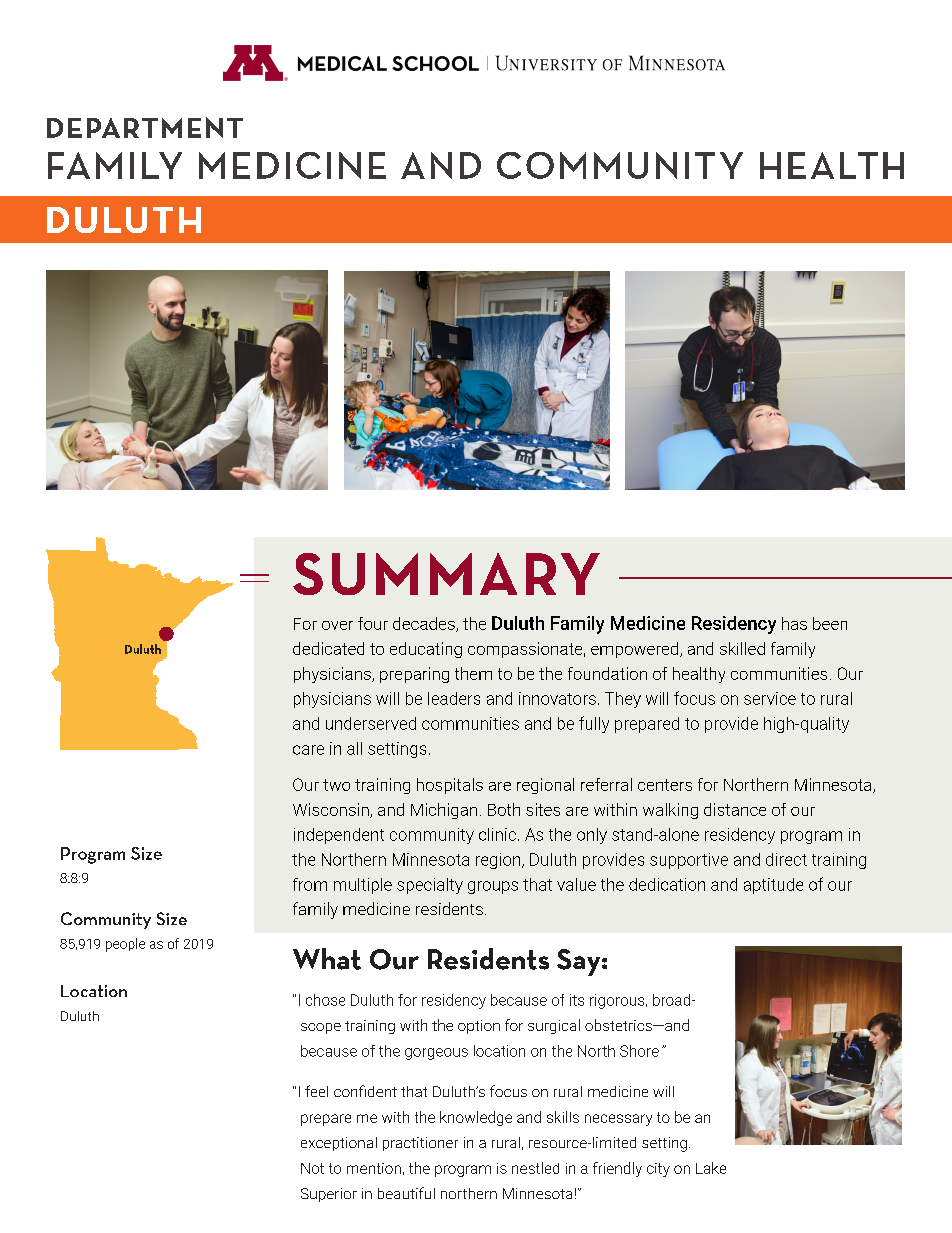  I want to click on DEPARTMENT, so click(145, 127).
